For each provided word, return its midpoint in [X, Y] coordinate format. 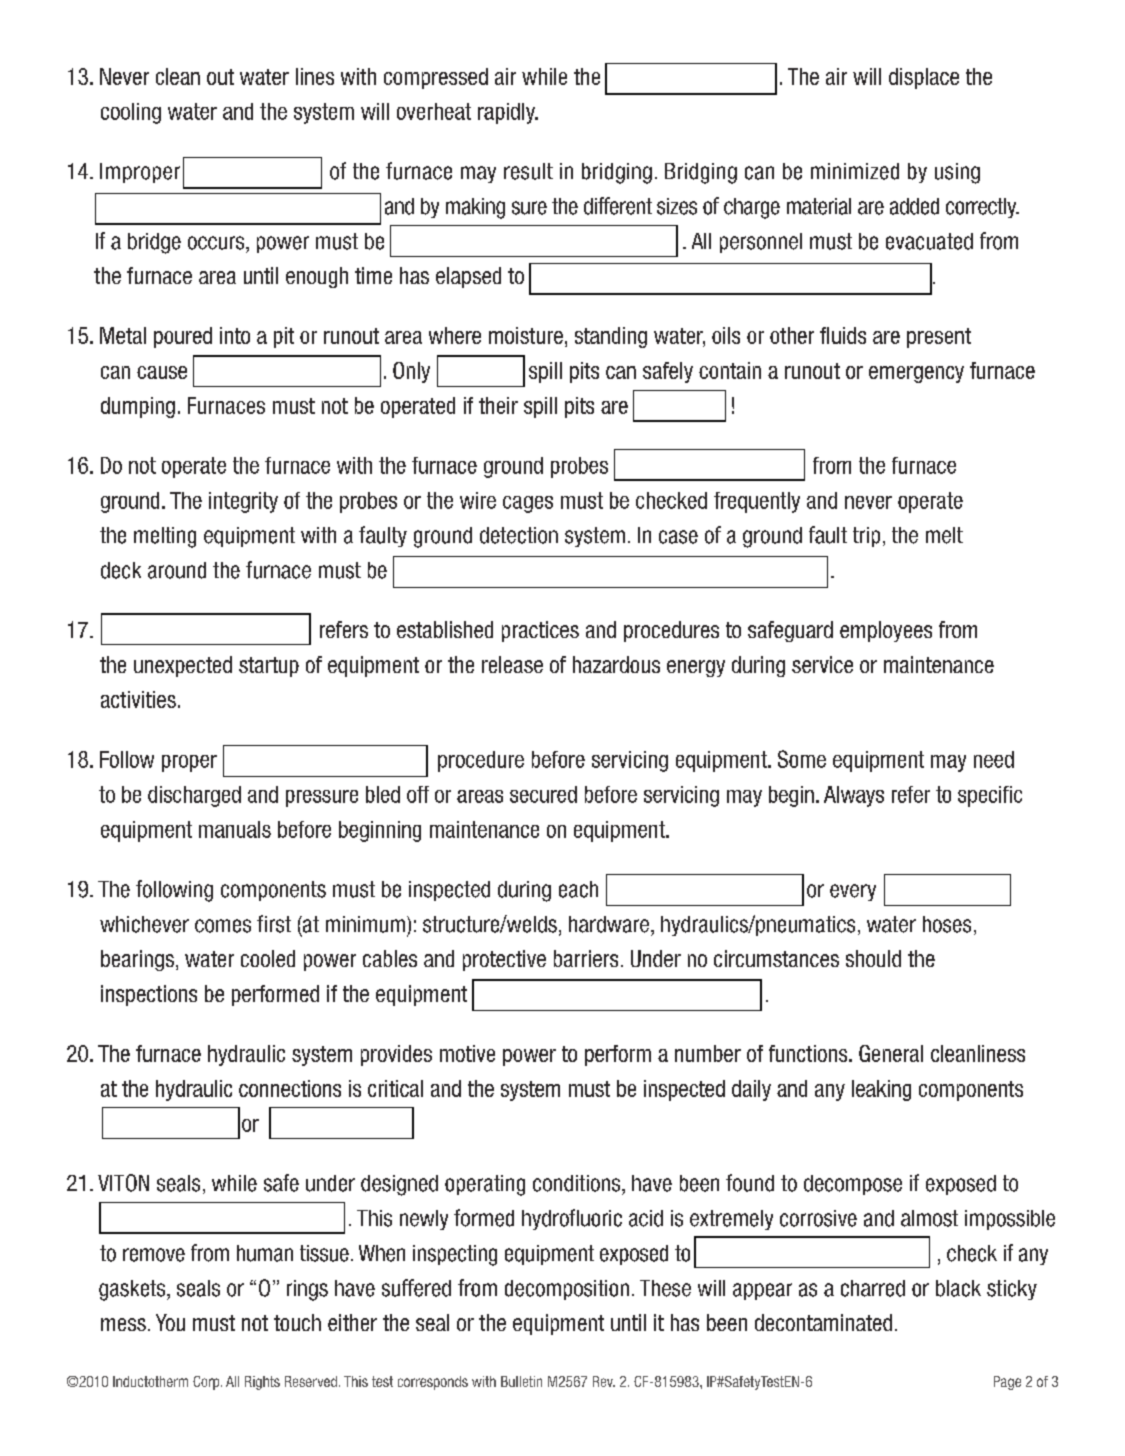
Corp [207, 1383]
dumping [138, 407]
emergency [916, 374]
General [891, 1053]
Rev [604, 1381]
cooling [131, 113]
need [994, 759]
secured [543, 794]
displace [924, 78]
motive [467, 1053]
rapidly [507, 113]
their [498, 405]
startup [269, 667]
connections [290, 1088]
